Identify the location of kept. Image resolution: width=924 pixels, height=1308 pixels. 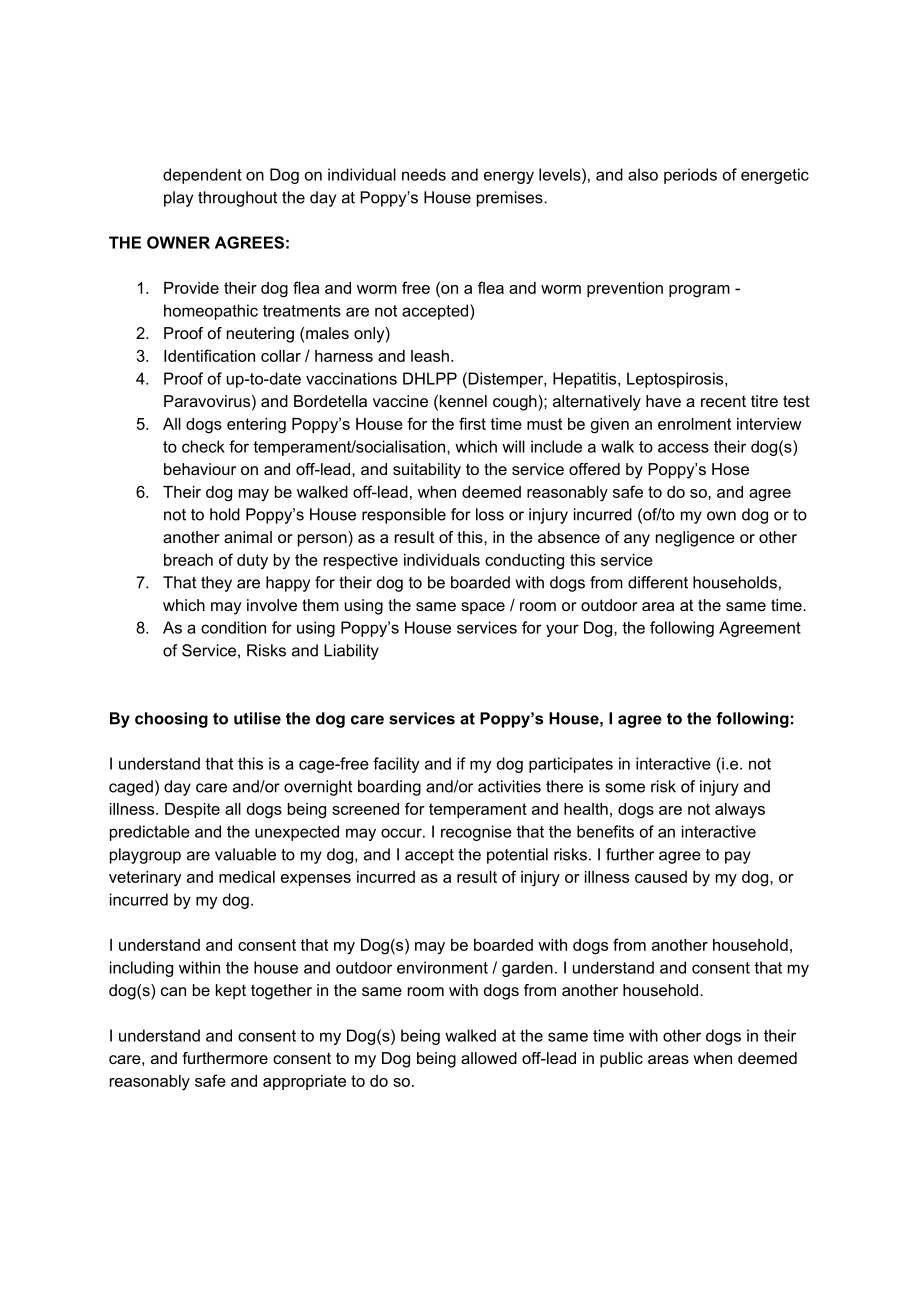
(231, 992).
